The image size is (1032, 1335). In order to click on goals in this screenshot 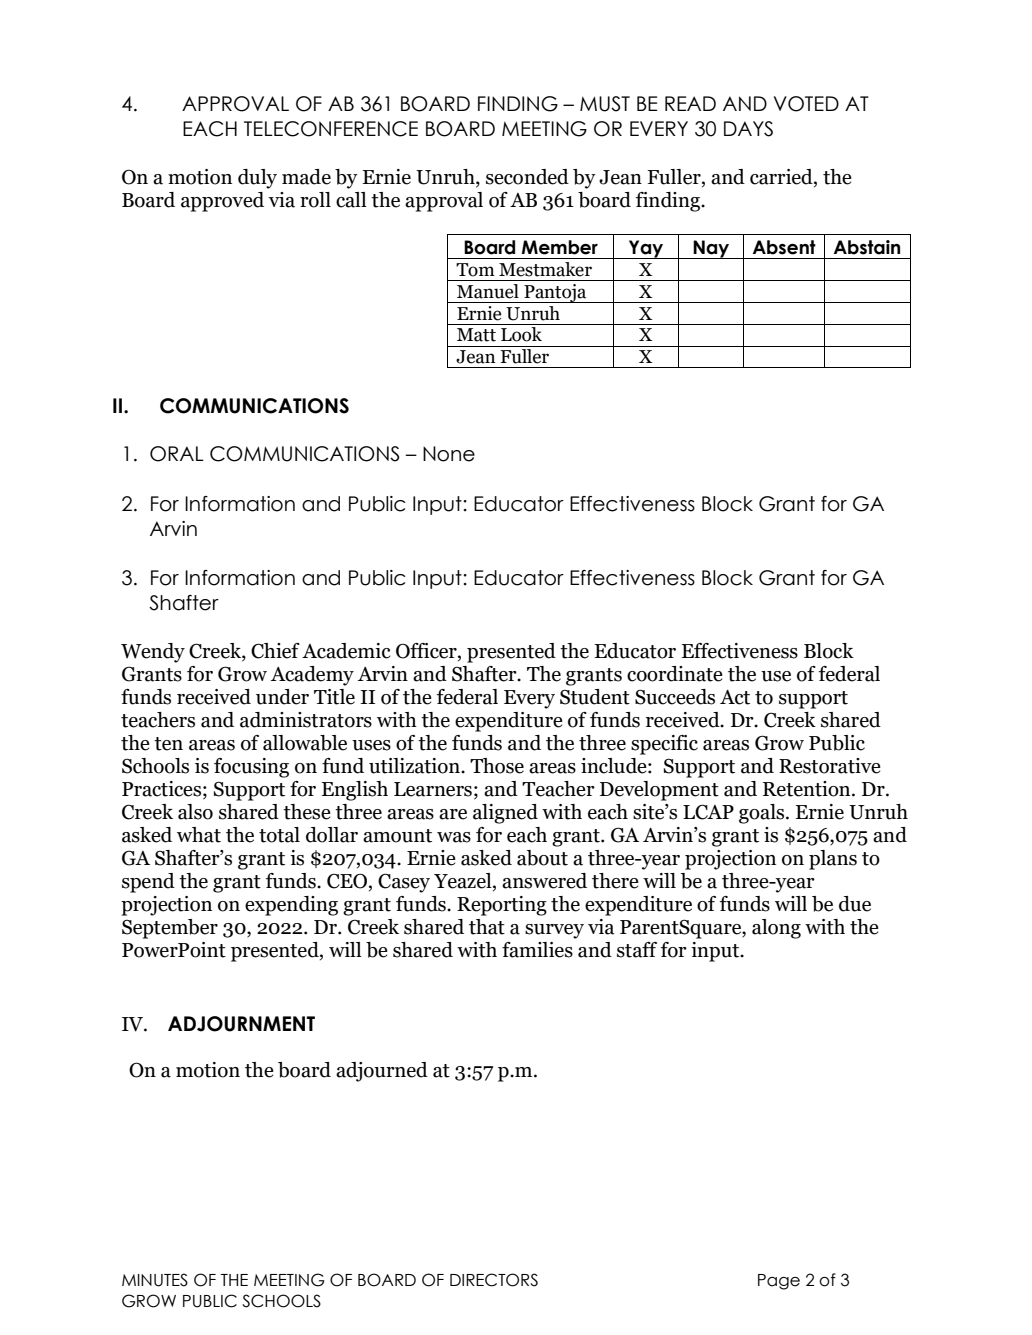, I will do `click(763, 814)`.
